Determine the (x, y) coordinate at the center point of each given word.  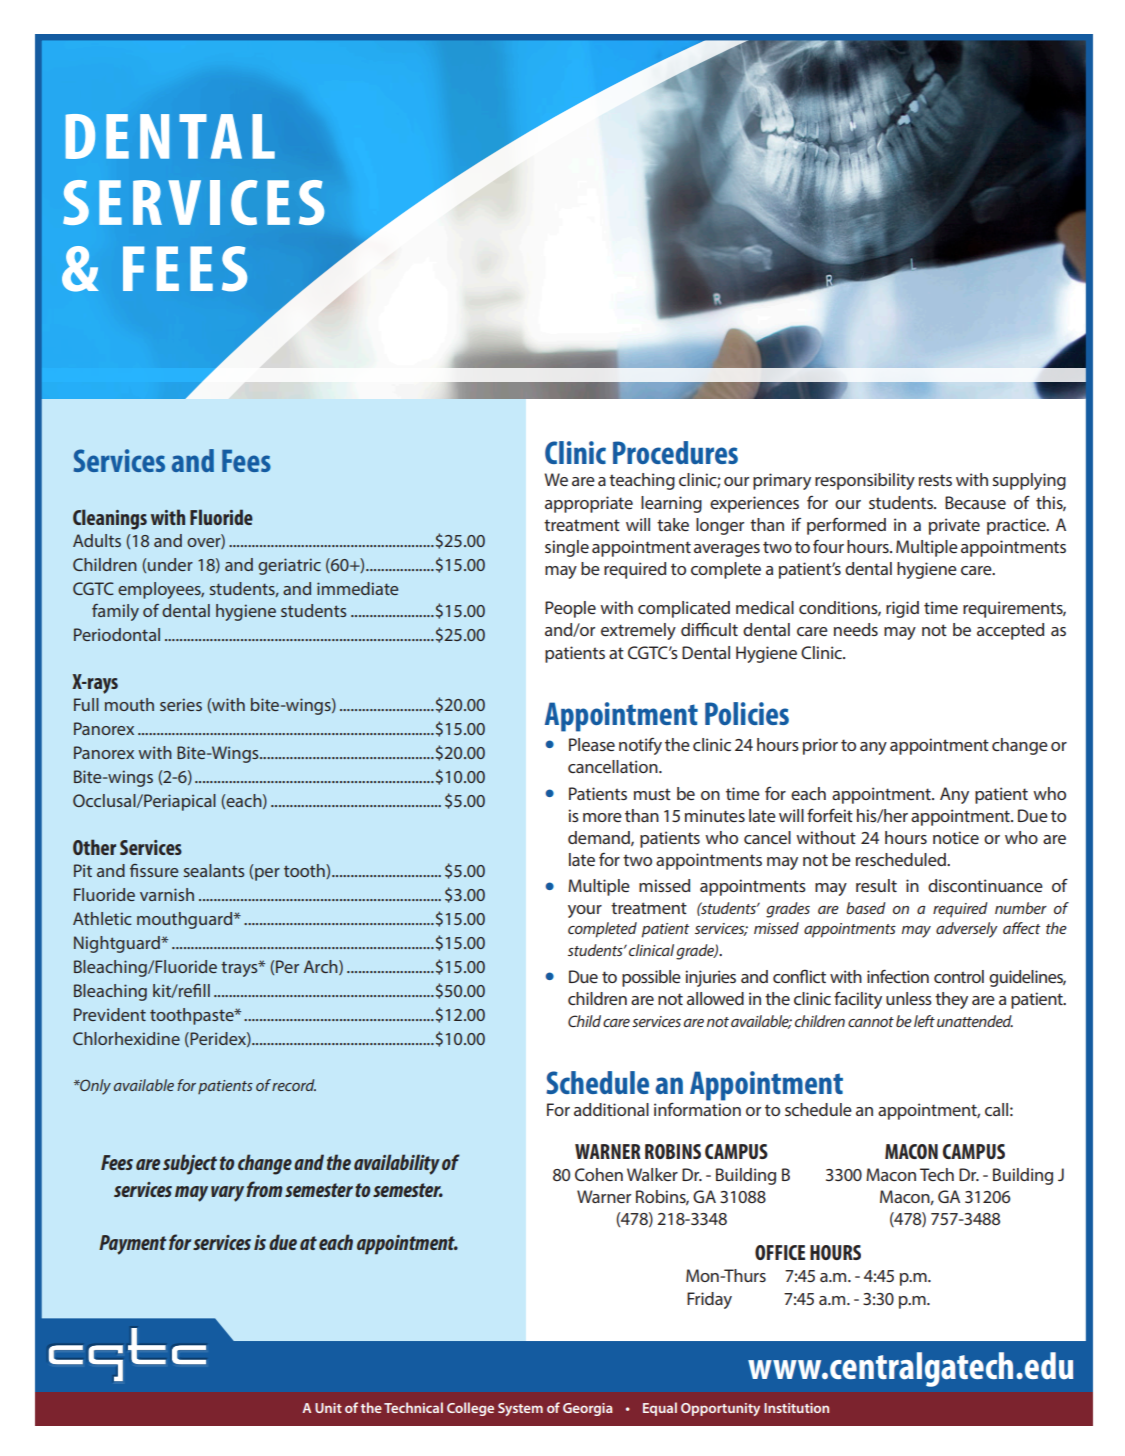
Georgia (588, 1409)
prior (820, 746)
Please (592, 744)
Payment (133, 1245)
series (181, 704)
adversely (967, 930)
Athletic (102, 918)
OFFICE (780, 1252)
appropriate (589, 504)
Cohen (599, 1174)
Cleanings (110, 519)
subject (190, 1164)
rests (935, 480)
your (585, 911)
